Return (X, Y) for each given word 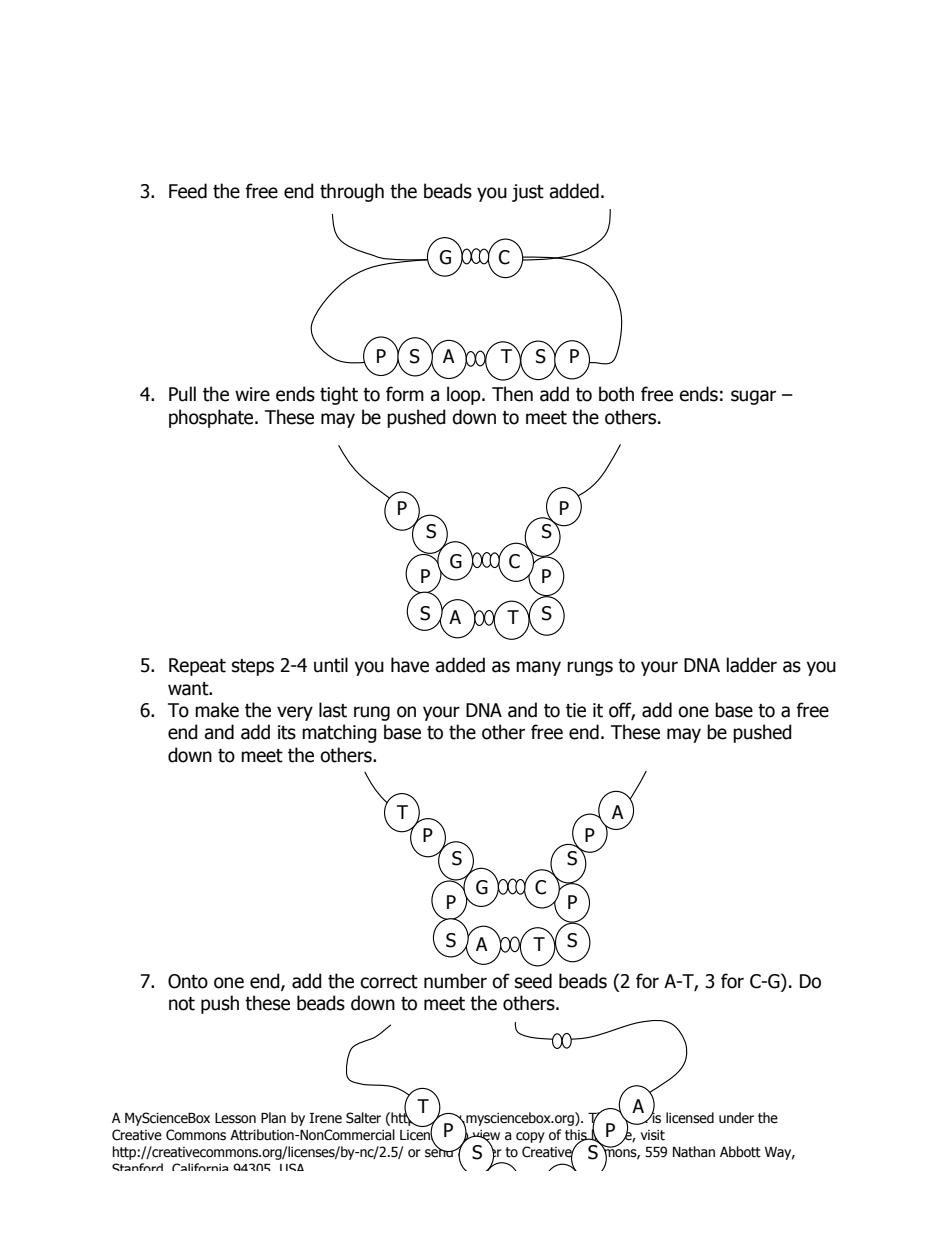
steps (253, 667)
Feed (188, 191)
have (410, 665)
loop (465, 395)
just (528, 193)
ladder (752, 665)
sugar (753, 397)
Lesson (235, 1118)
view (485, 1136)
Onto (188, 981)
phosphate (212, 418)
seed (533, 981)
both (616, 394)
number (455, 981)
